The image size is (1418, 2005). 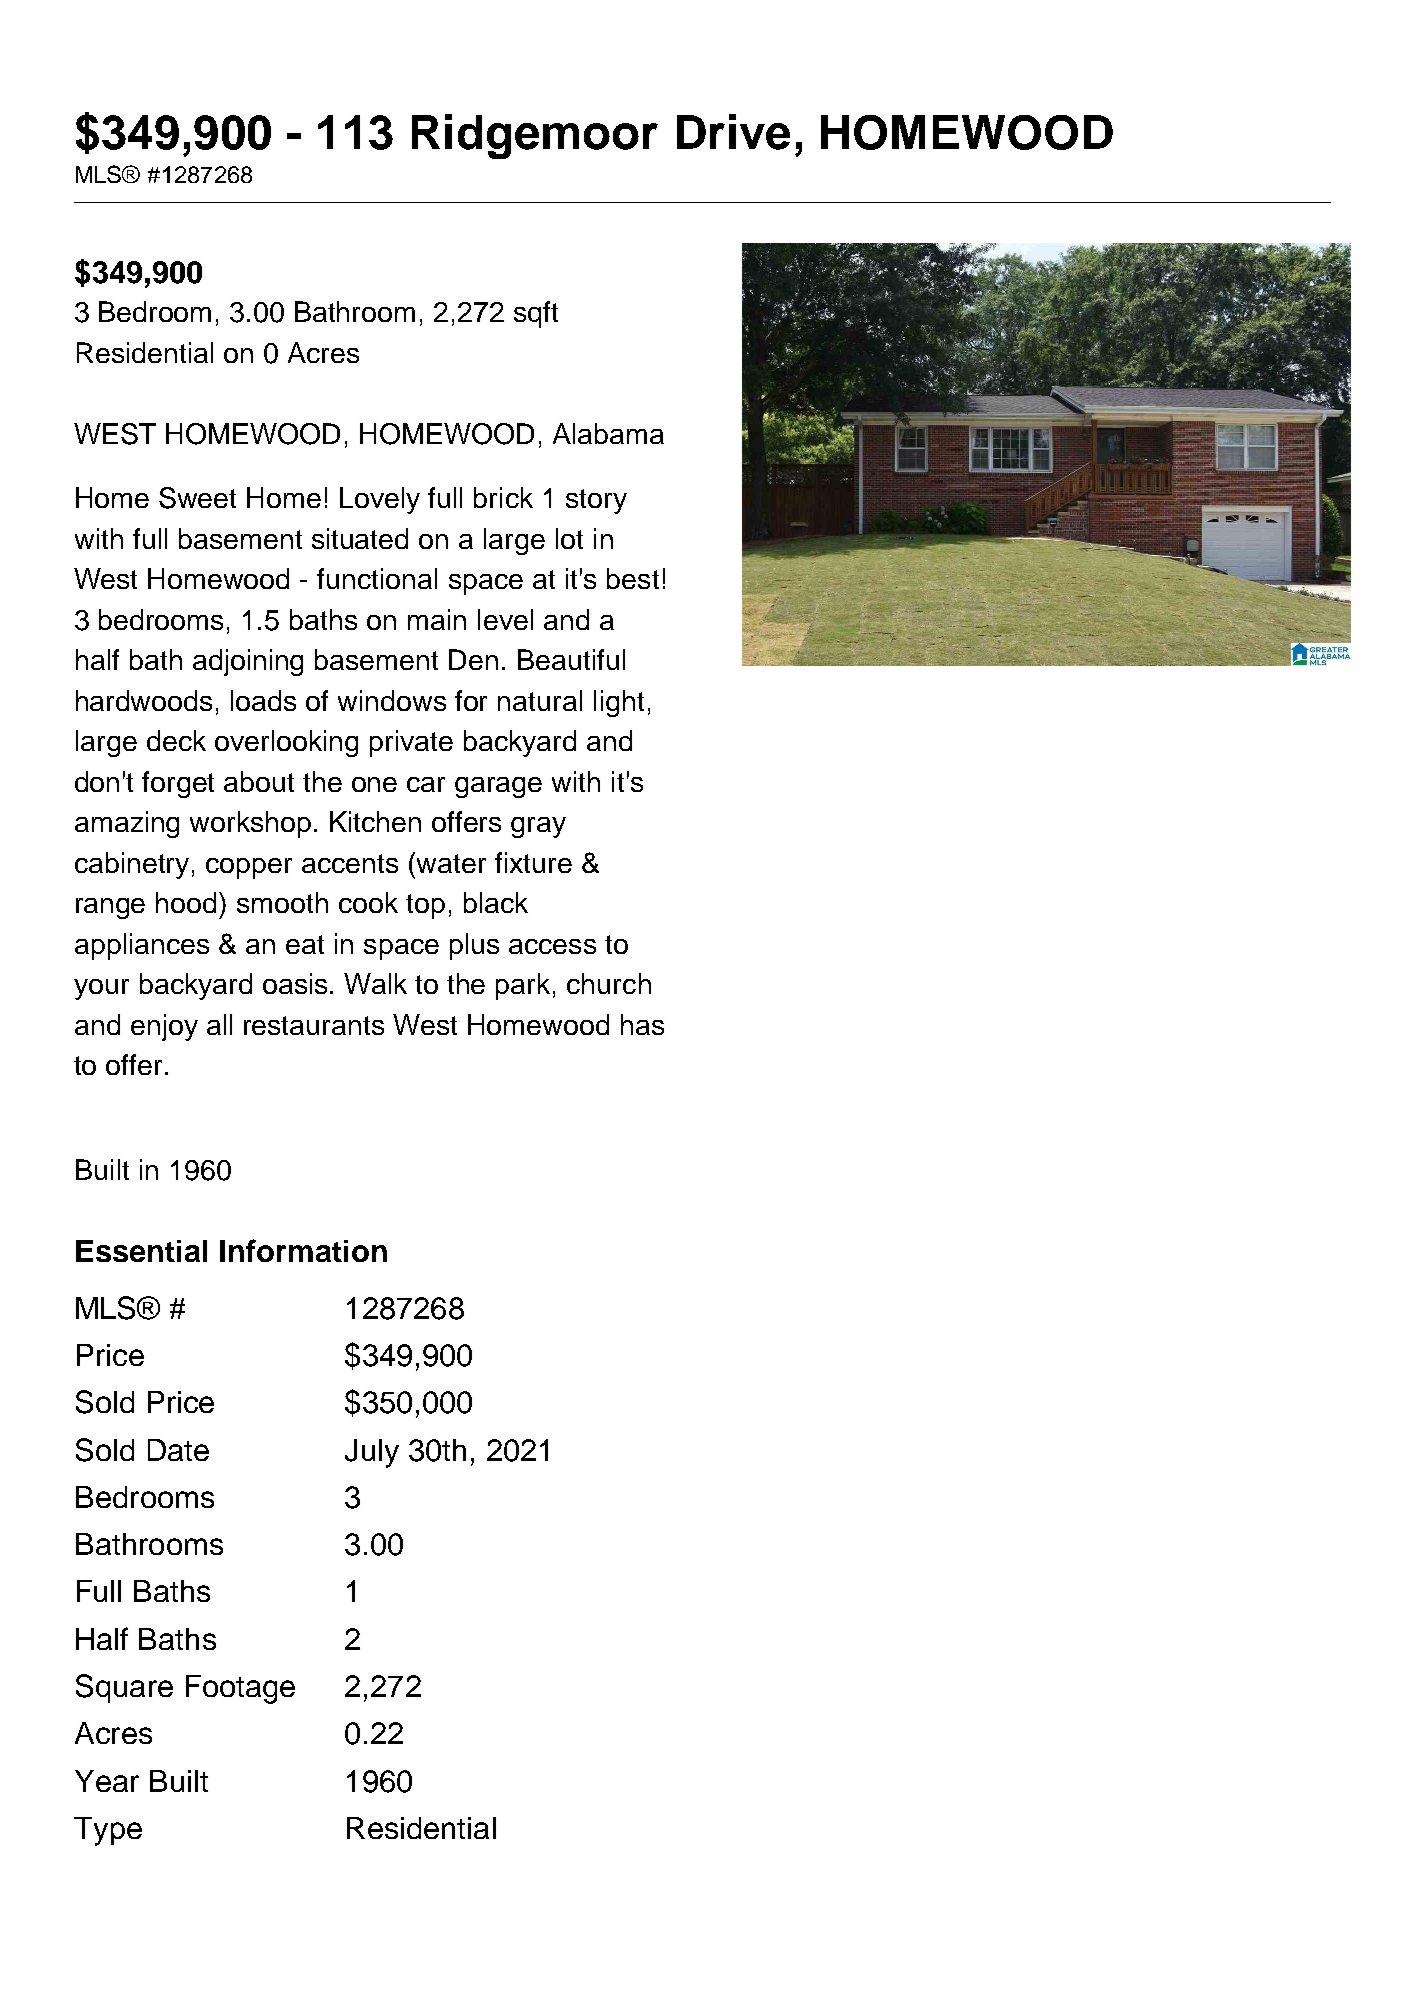 I want to click on July, so click(x=372, y=1453).
